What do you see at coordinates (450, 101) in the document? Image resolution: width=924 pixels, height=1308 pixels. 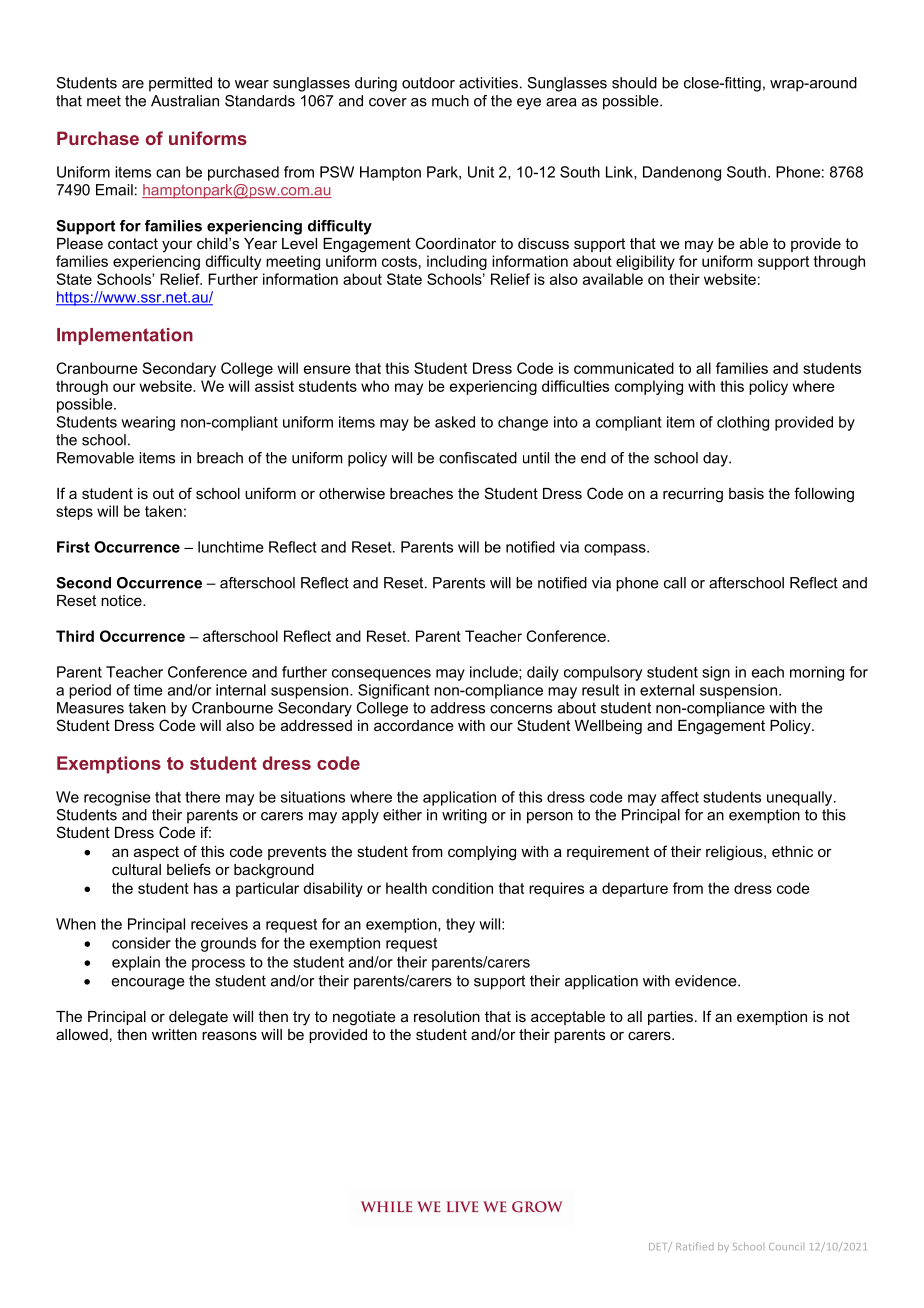 I see `much` at bounding box center [450, 101].
